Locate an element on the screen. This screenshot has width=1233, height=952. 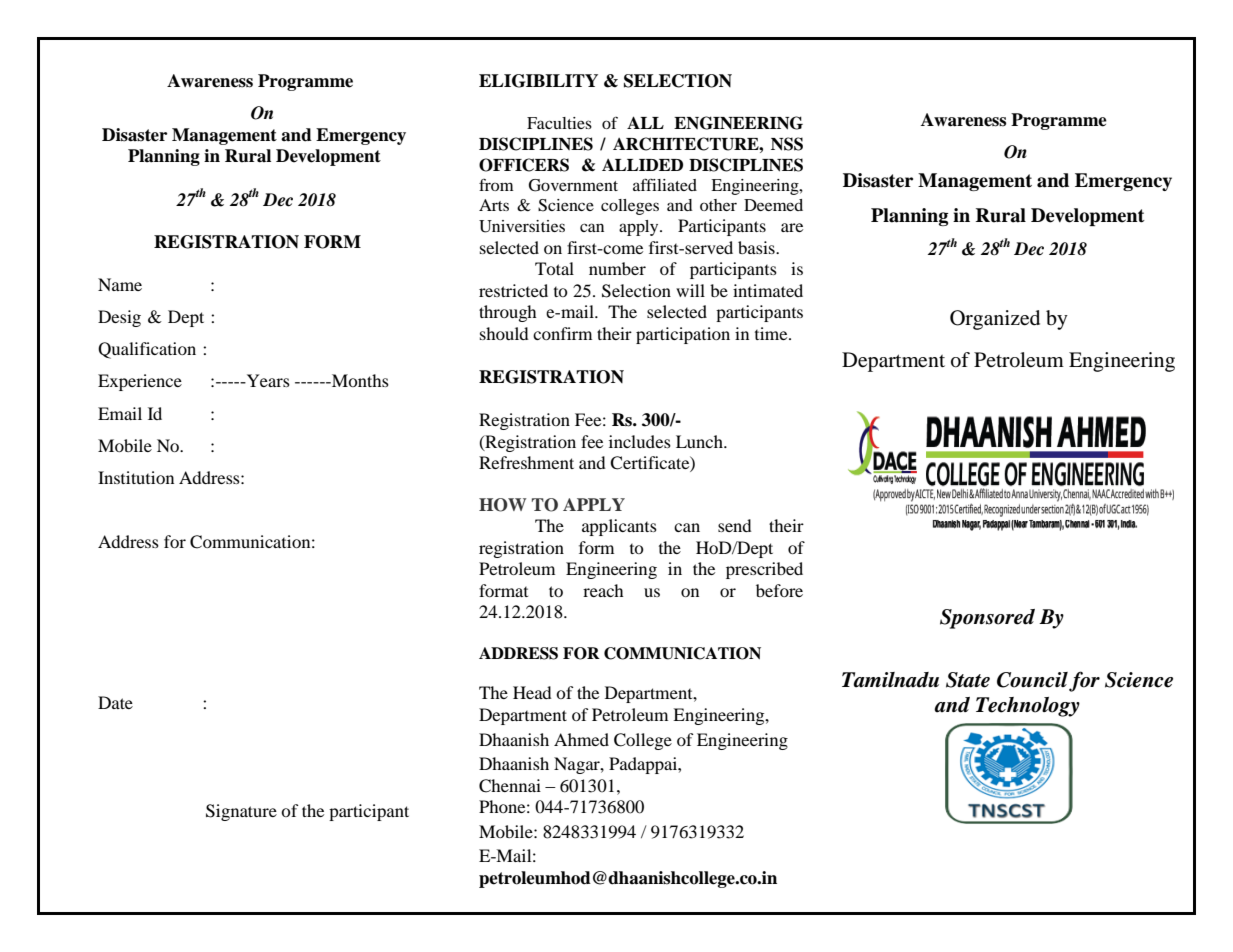
Institution is located at coordinates (136, 477).
